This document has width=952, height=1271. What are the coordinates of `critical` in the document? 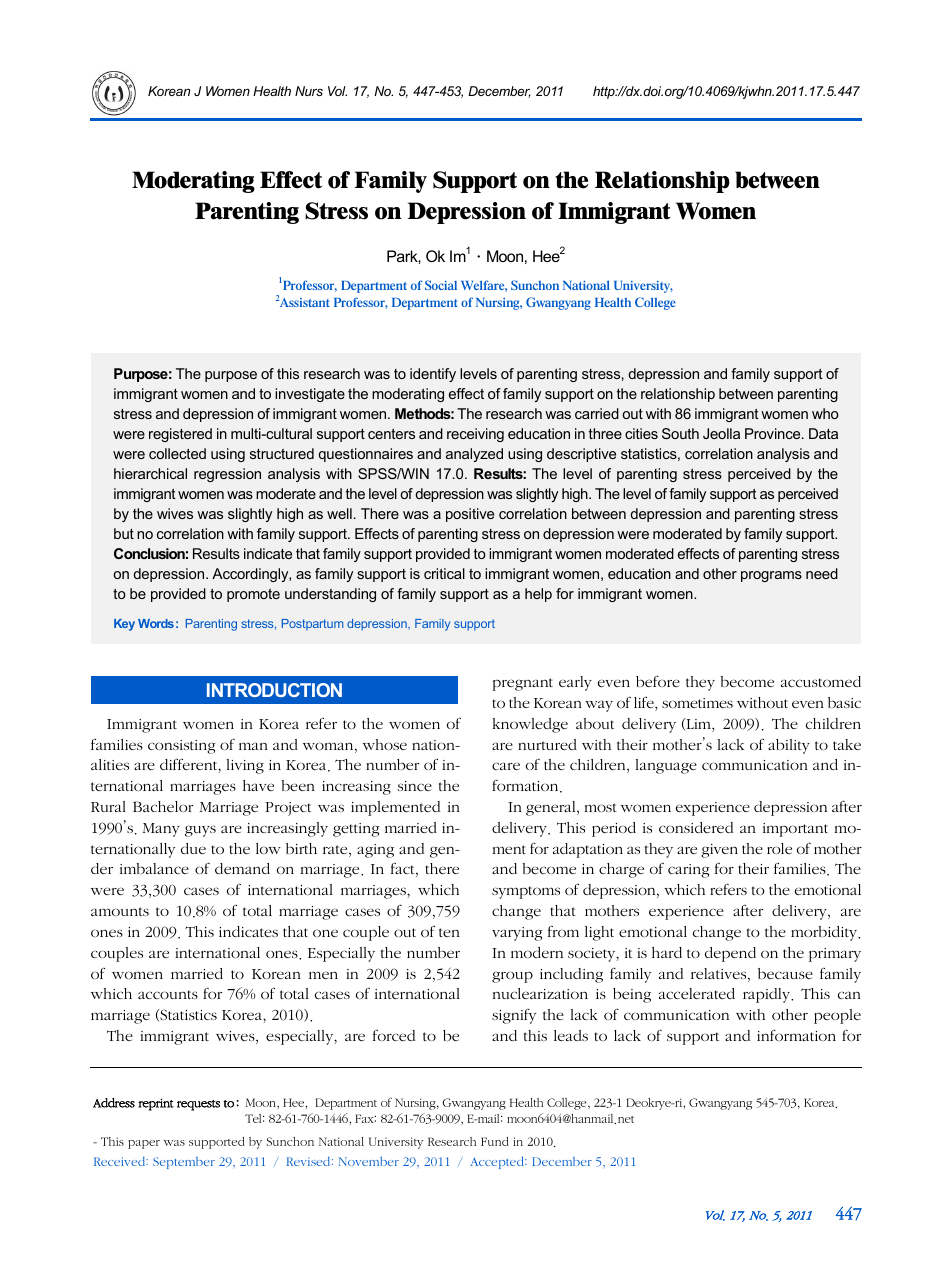 It's located at (444, 573).
